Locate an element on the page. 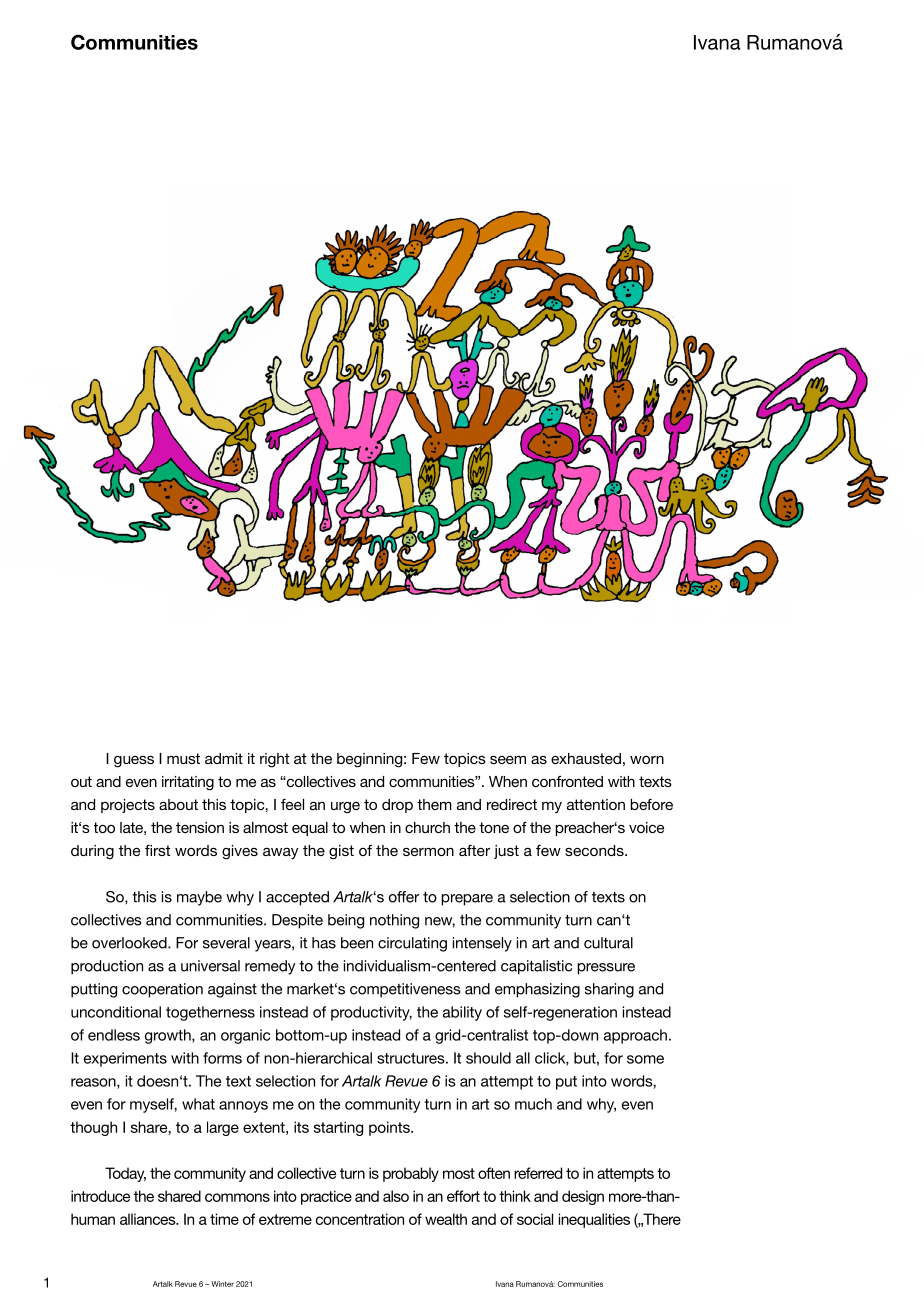 The width and height of the page is (924, 1308). been is located at coordinates (357, 943).
